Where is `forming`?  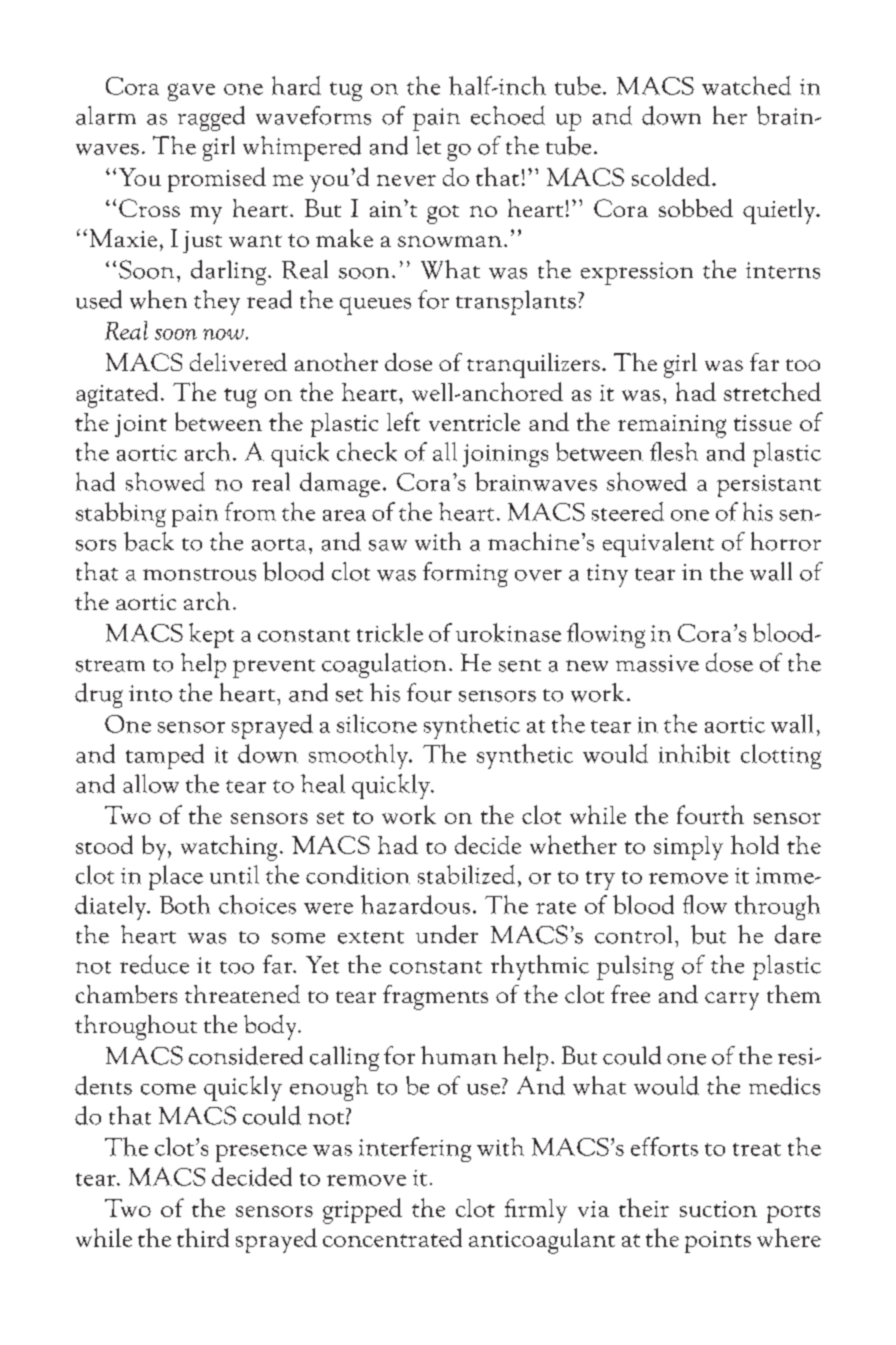
forming is located at coordinates (465, 574).
